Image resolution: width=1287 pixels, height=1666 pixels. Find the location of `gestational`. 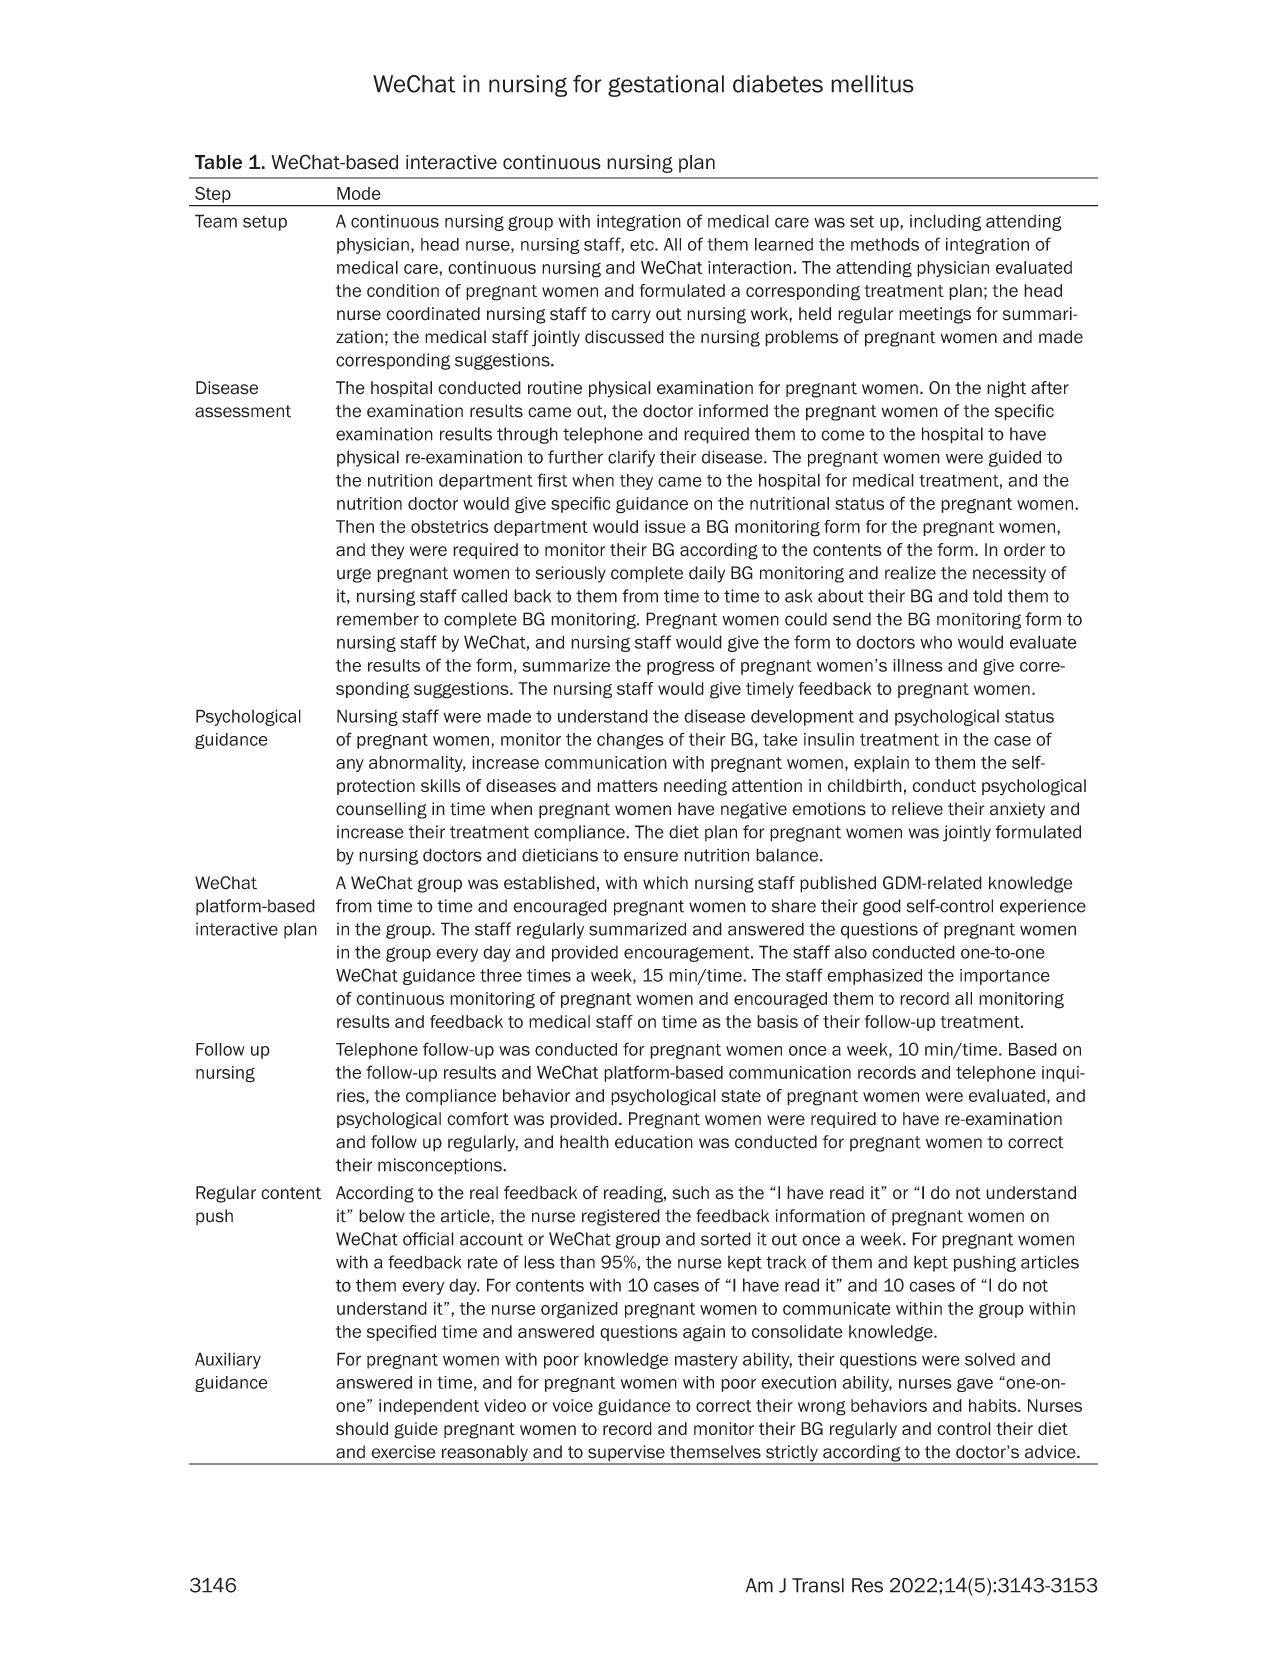

gestational is located at coordinates (666, 86).
